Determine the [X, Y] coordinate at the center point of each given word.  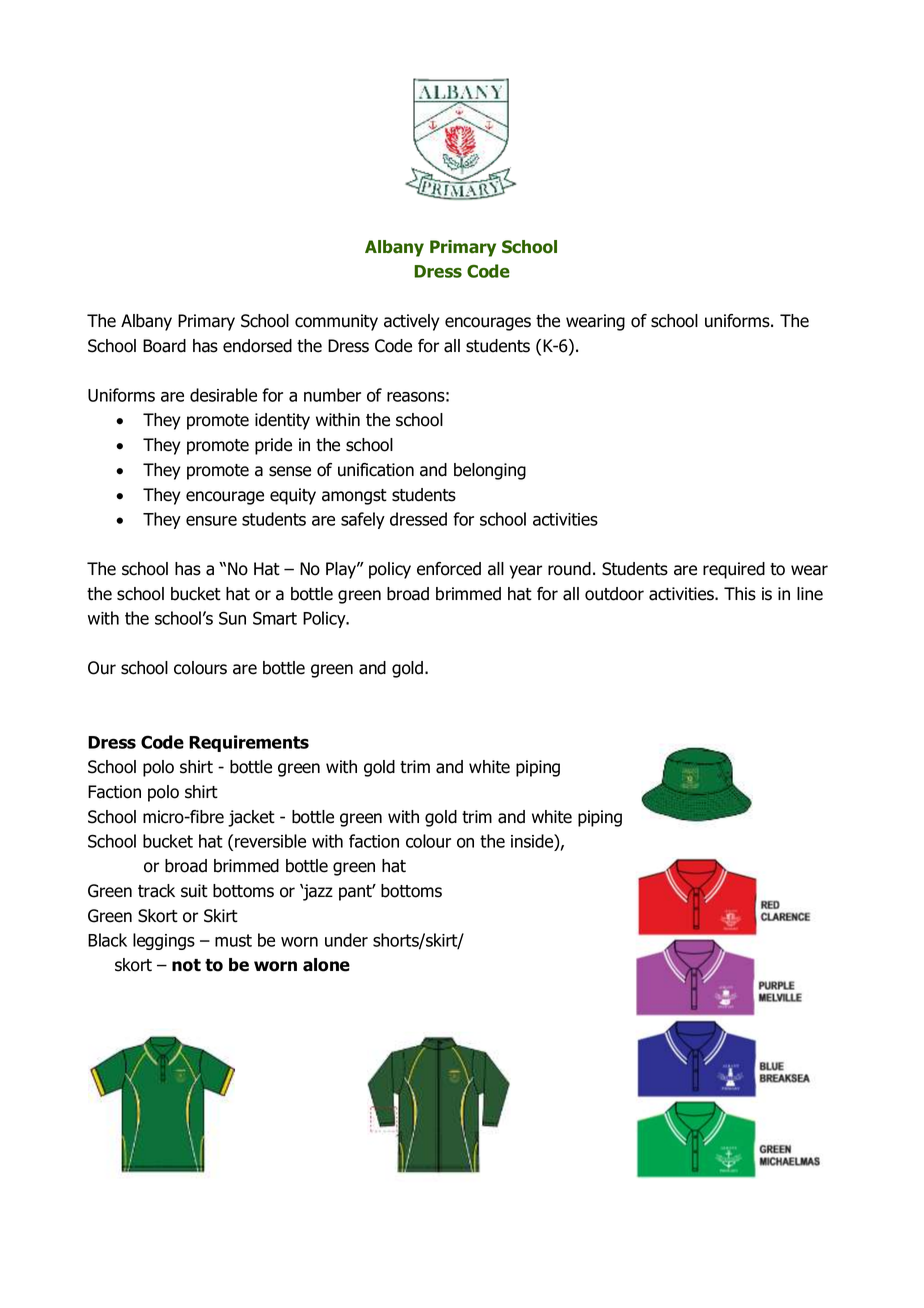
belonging [490, 471]
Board [164, 346]
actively [412, 322]
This [740, 594]
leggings [164, 941]
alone [326, 965]
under [346, 940]
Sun [232, 618]
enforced [449, 569]
